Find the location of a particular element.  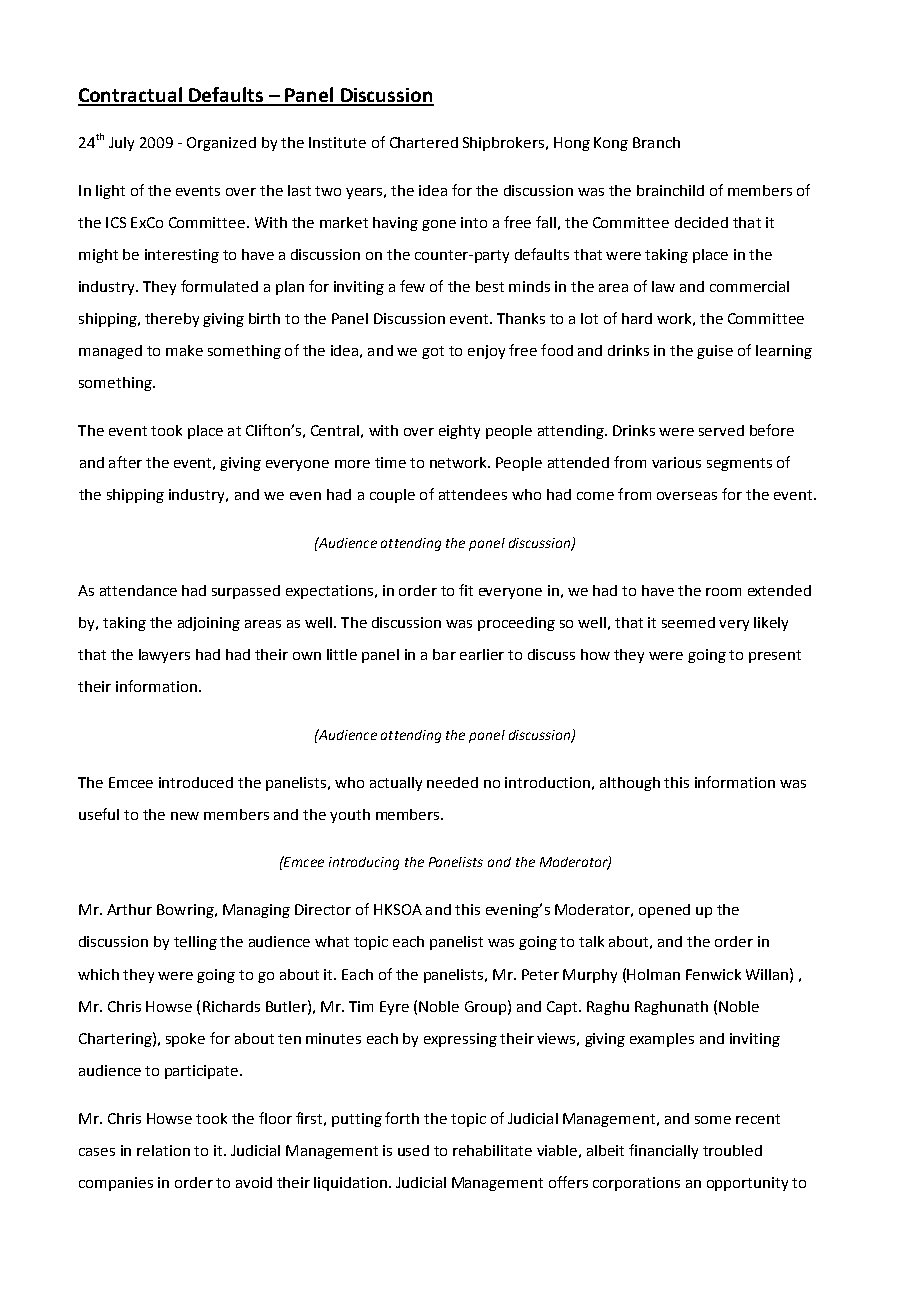

make is located at coordinates (184, 350).
